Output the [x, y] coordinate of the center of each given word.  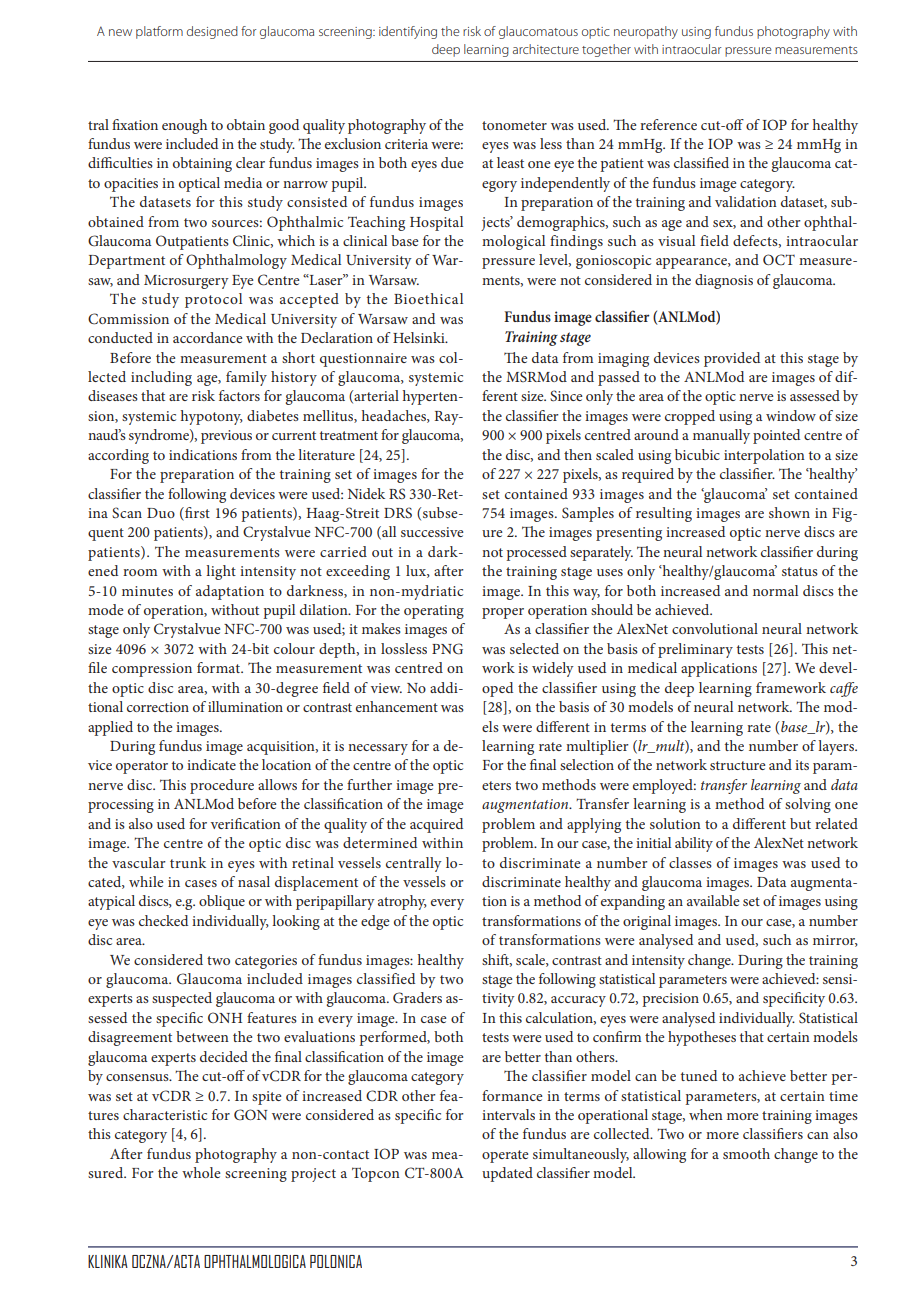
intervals [508, 1114]
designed [212, 32]
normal [775, 590]
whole [201, 1172]
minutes [147, 591]
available [713, 900]
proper [503, 613]
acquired [436, 825]
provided [732, 359]
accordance [207, 337]
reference [668, 124]
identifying [408, 32]
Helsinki [420, 337]
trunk [188, 862]
